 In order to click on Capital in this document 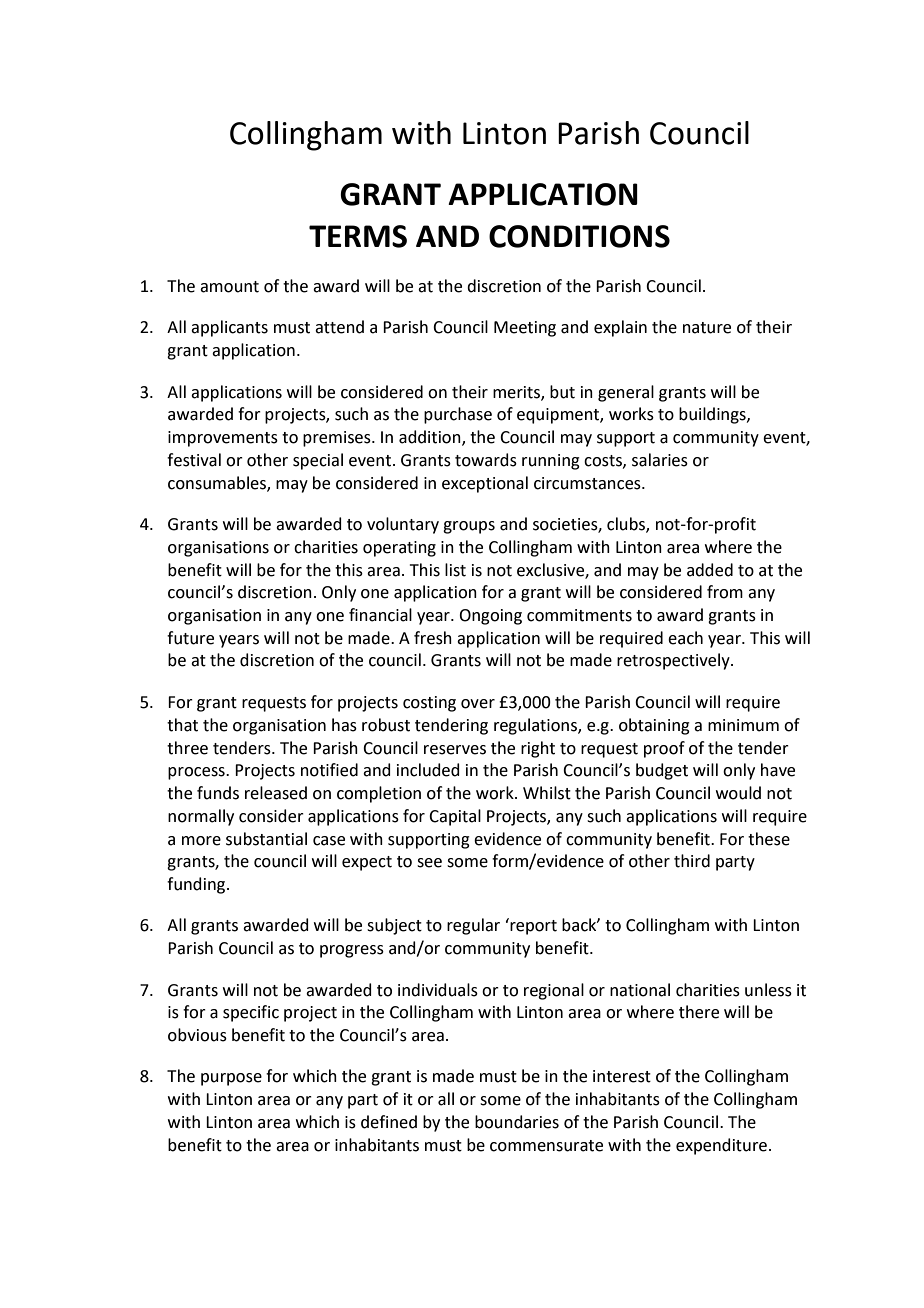, I will do `click(455, 817)`.
